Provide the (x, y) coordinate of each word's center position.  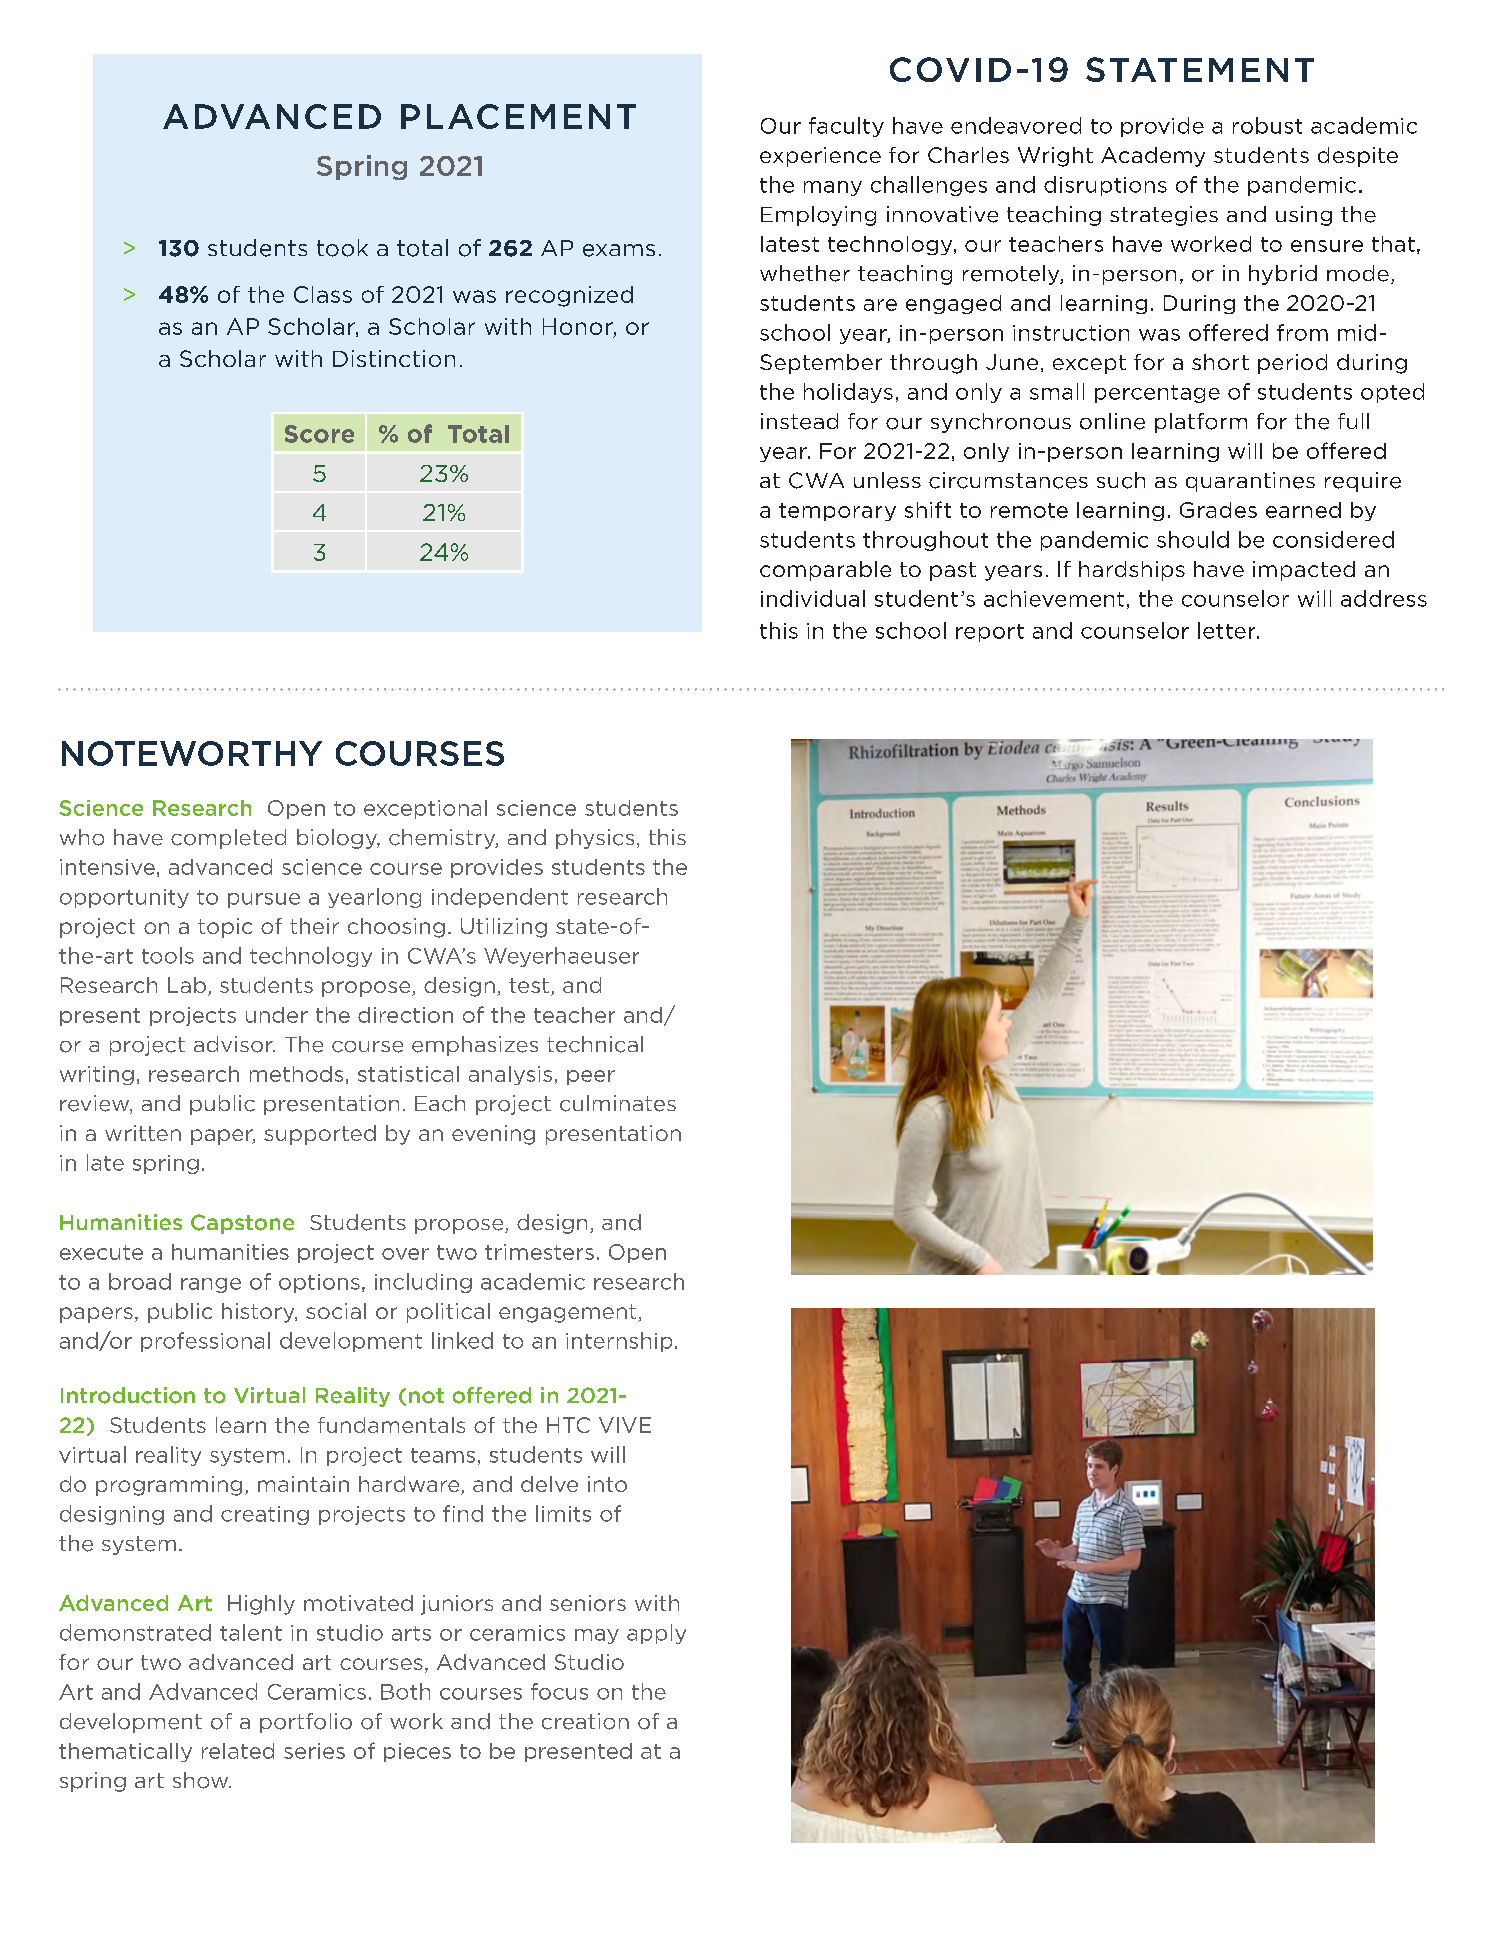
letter (1228, 630)
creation (585, 1721)
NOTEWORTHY (192, 753)
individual (813, 598)
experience (820, 157)
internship (619, 1342)
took (342, 248)
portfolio (306, 1723)
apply (656, 1634)
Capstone (242, 1224)
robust (1267, 125)
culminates (618, 1103)
